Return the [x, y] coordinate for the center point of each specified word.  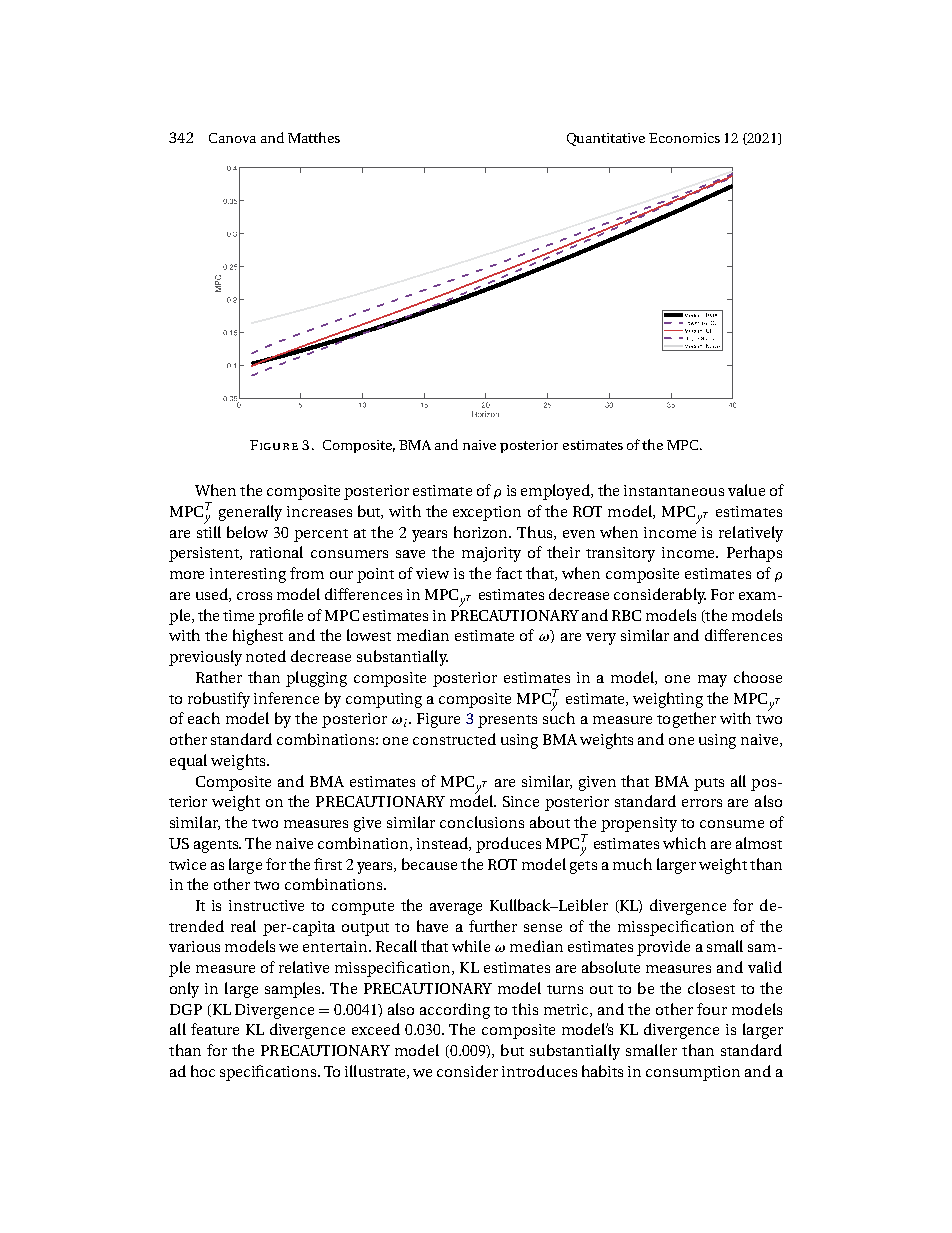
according [455, 1011]
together [686, 720]
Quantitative [606, 139]
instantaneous [674, 490]
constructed [454, 739]
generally [250, 513]
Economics [684, 138]
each [204, 718]
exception [487, 513]
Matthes [314, 137]
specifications [269, 1073]
